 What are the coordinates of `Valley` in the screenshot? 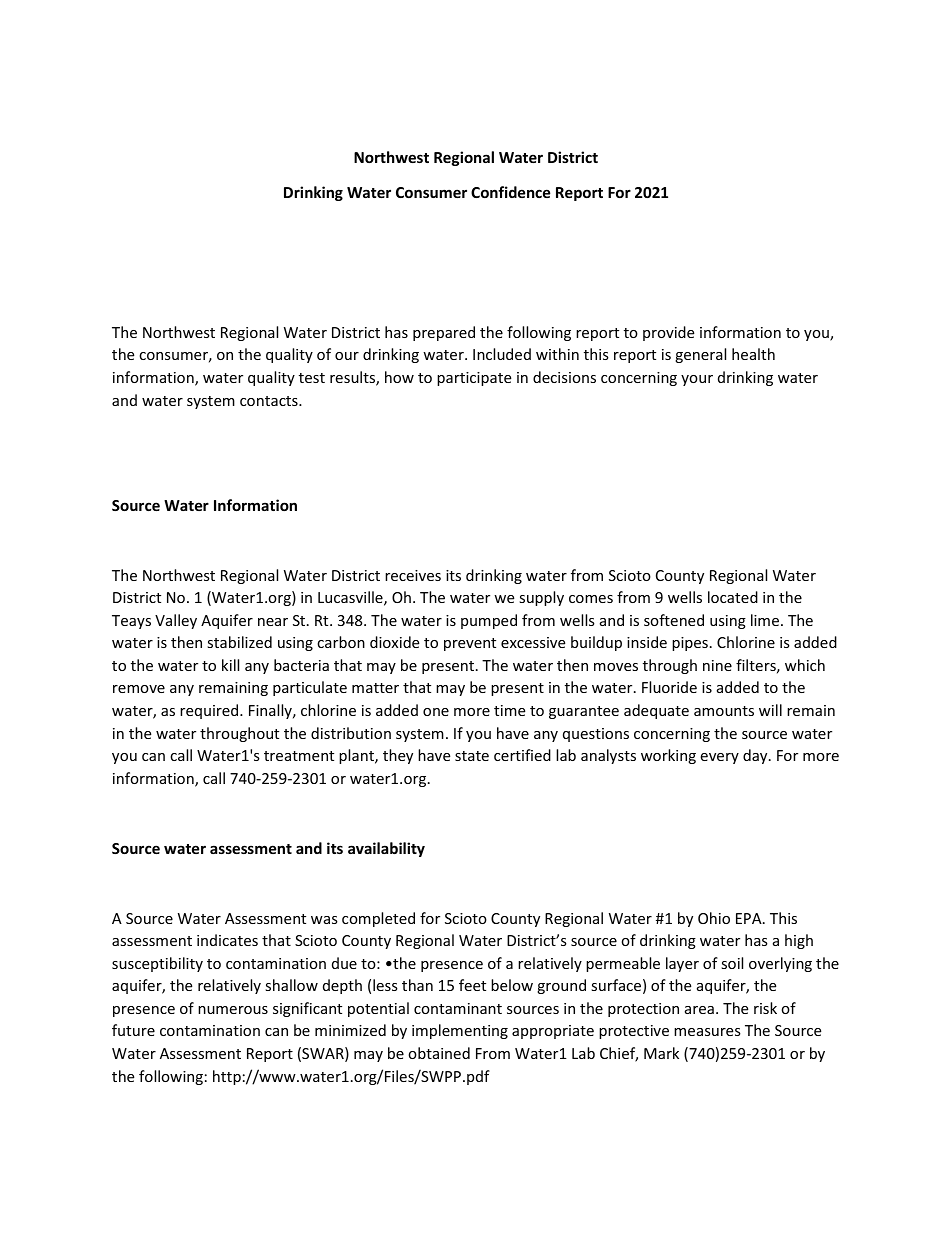 It's located at (176, 621).
